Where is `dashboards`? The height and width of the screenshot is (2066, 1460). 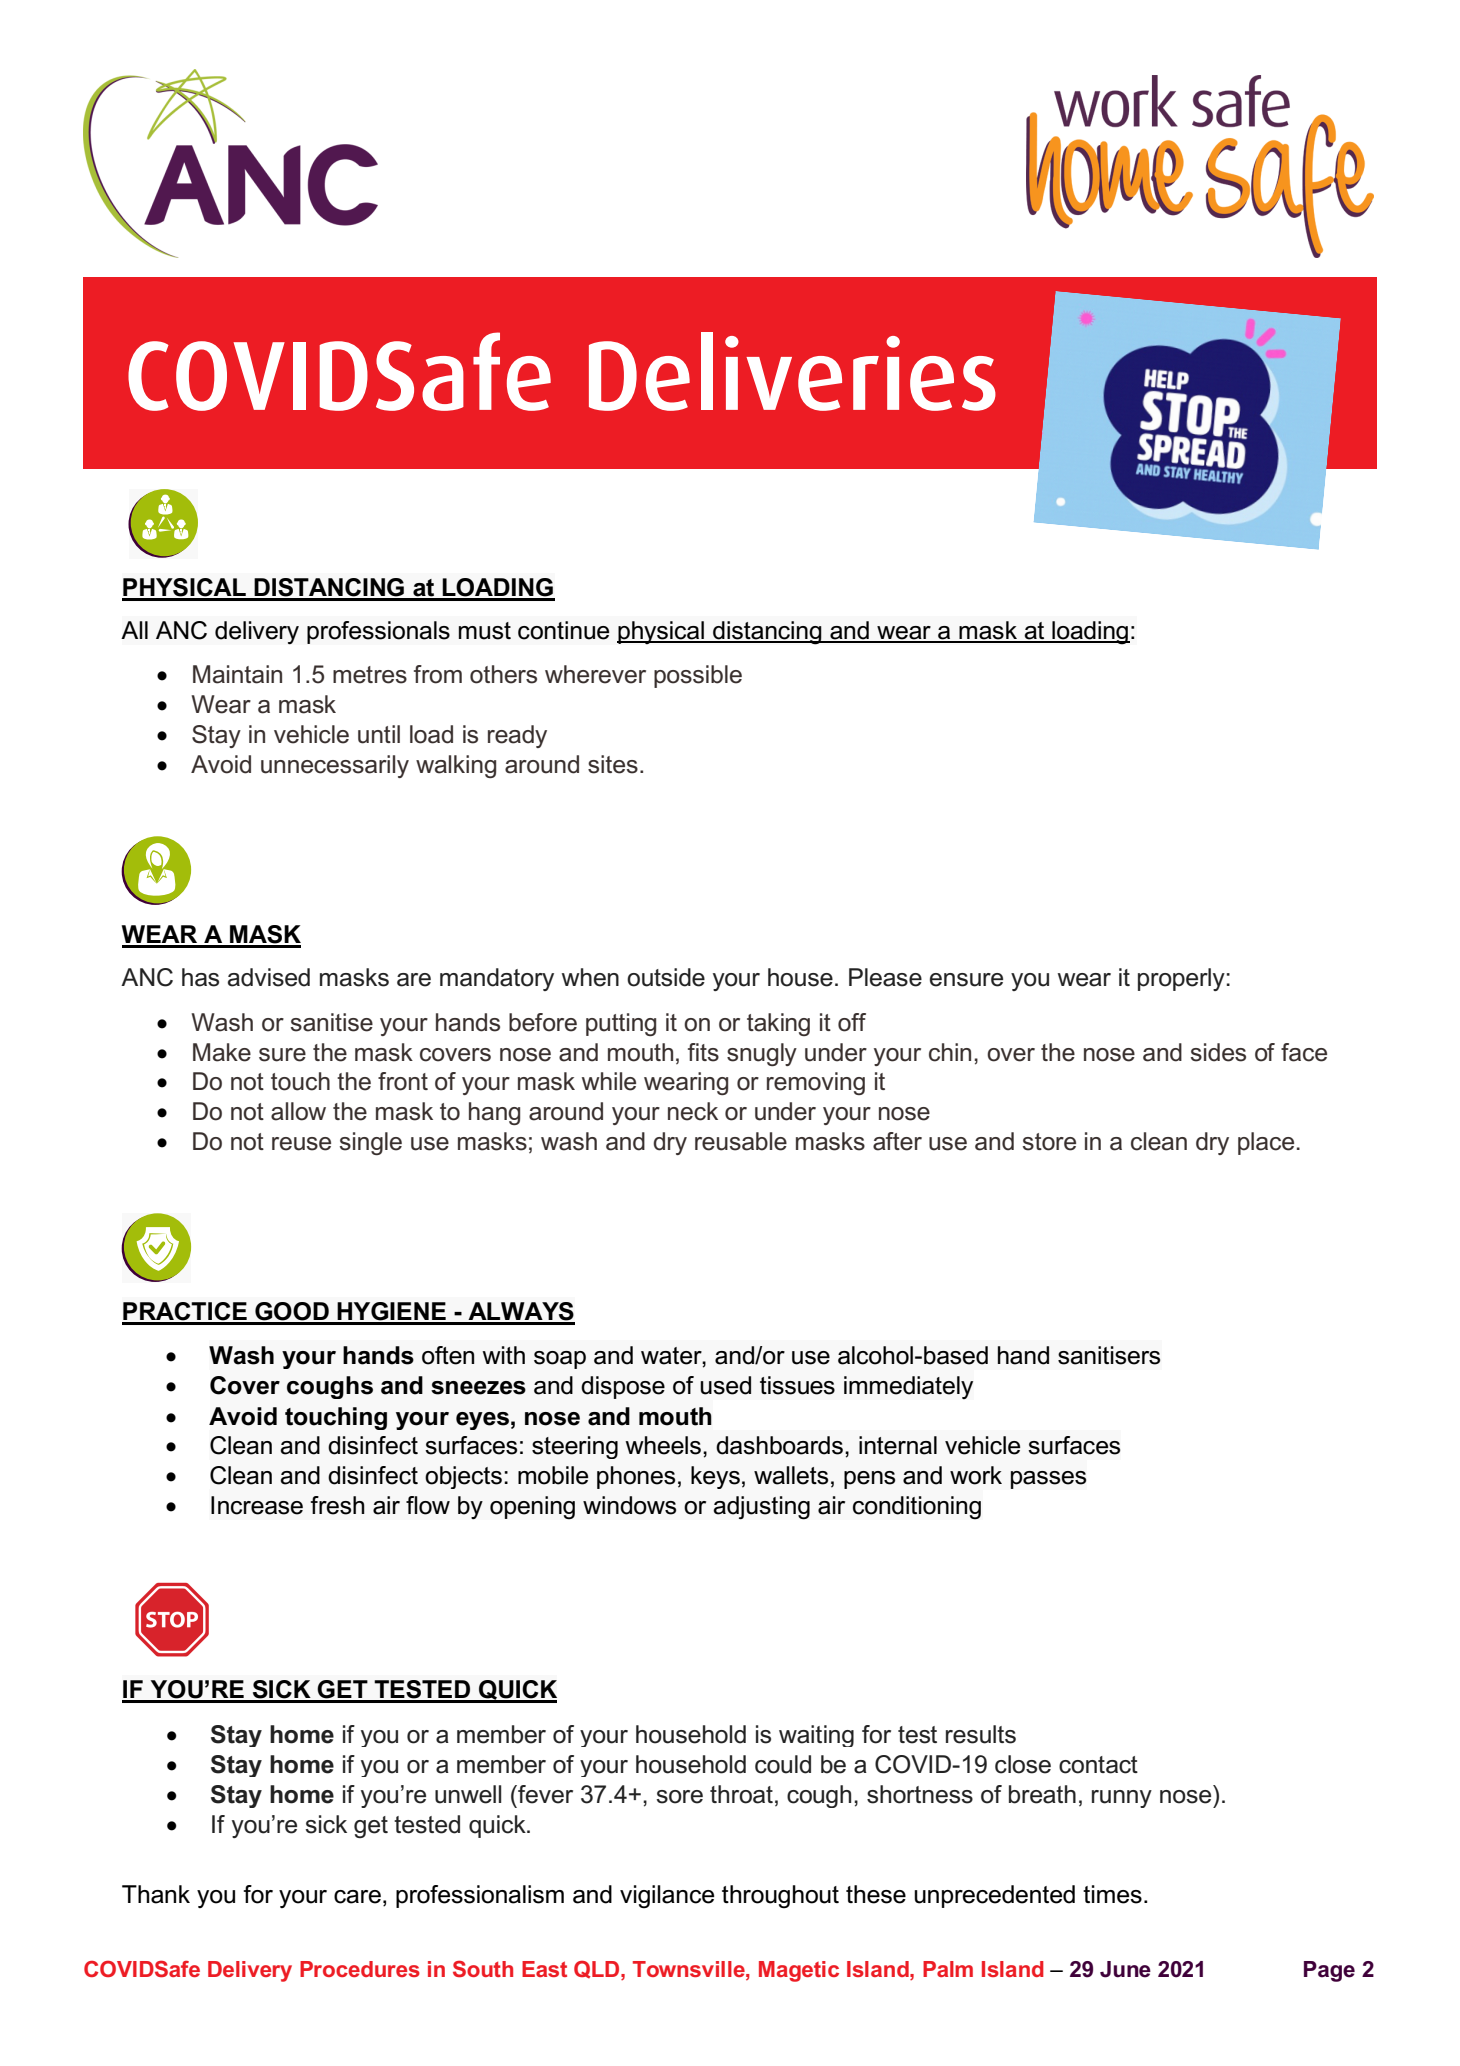 dashboards is located at coordinates (779, 1445).
